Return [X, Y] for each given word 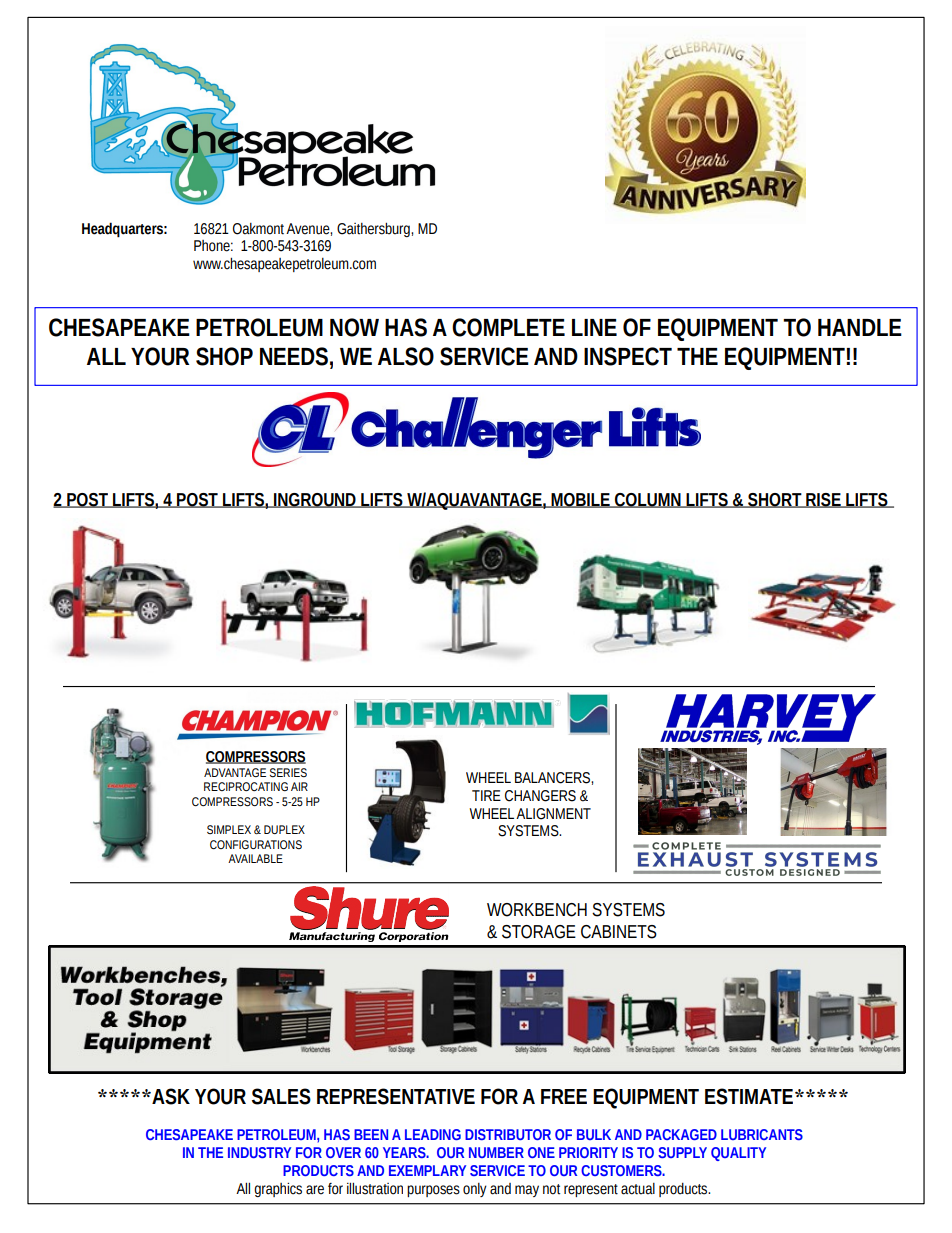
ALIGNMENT [553, 814]
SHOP [224, 356]
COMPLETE [508, 327]
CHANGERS [540, 796]
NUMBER [496, 1152]
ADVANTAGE [235, 772]
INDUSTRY [259, 1152]
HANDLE [860, 327]
